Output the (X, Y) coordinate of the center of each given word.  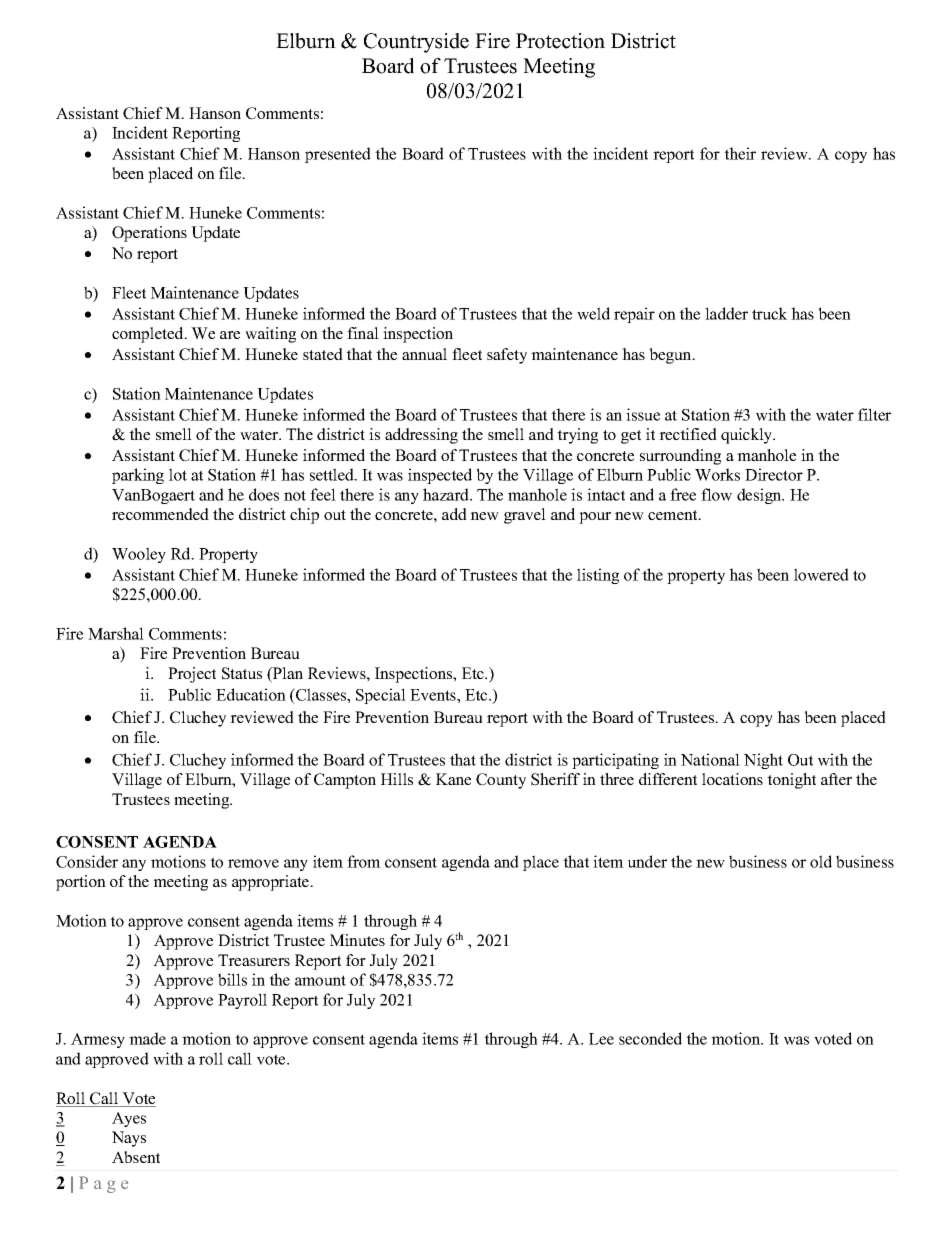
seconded (650, 1038)
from (364, 861)
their (740, 153)
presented (338, 155)
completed (149, 335)
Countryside (416, 43)
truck (769, 313)
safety (507, 356)
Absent (136, 1157)
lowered (821, 574)
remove (253, 863)
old (821, 861)
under (647, 861)
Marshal (116, 633)
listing (598, 576)
